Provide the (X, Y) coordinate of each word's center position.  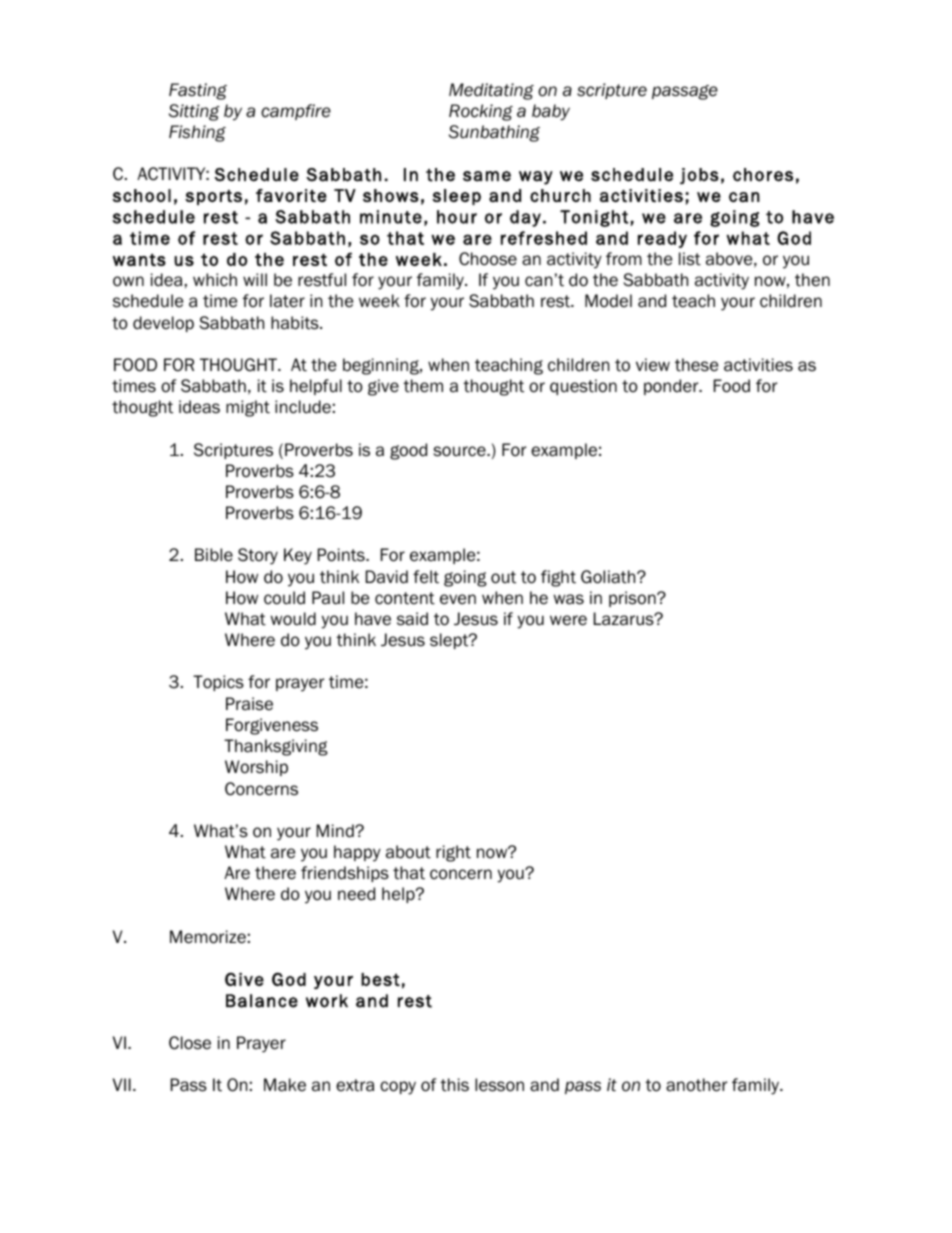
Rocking (481, 112)
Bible (214, 555)
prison (633, 599)
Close (190, 1043)
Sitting (194, 112)
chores (763, 175)
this (454, 1085)
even (458, 599)
